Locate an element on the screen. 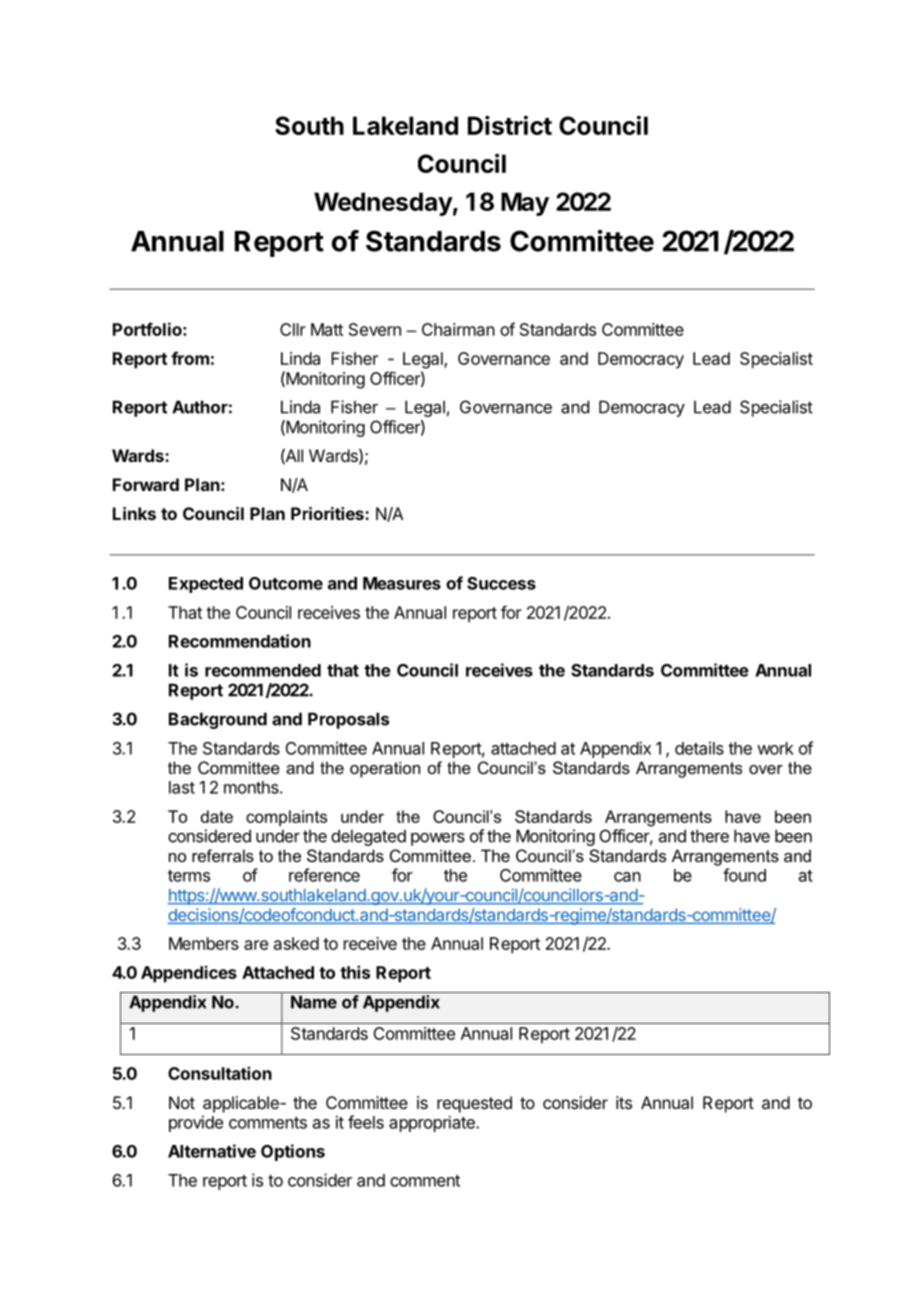 This screenshot has width=924, height=1308. provide is located at coordinates (196, 1123).
